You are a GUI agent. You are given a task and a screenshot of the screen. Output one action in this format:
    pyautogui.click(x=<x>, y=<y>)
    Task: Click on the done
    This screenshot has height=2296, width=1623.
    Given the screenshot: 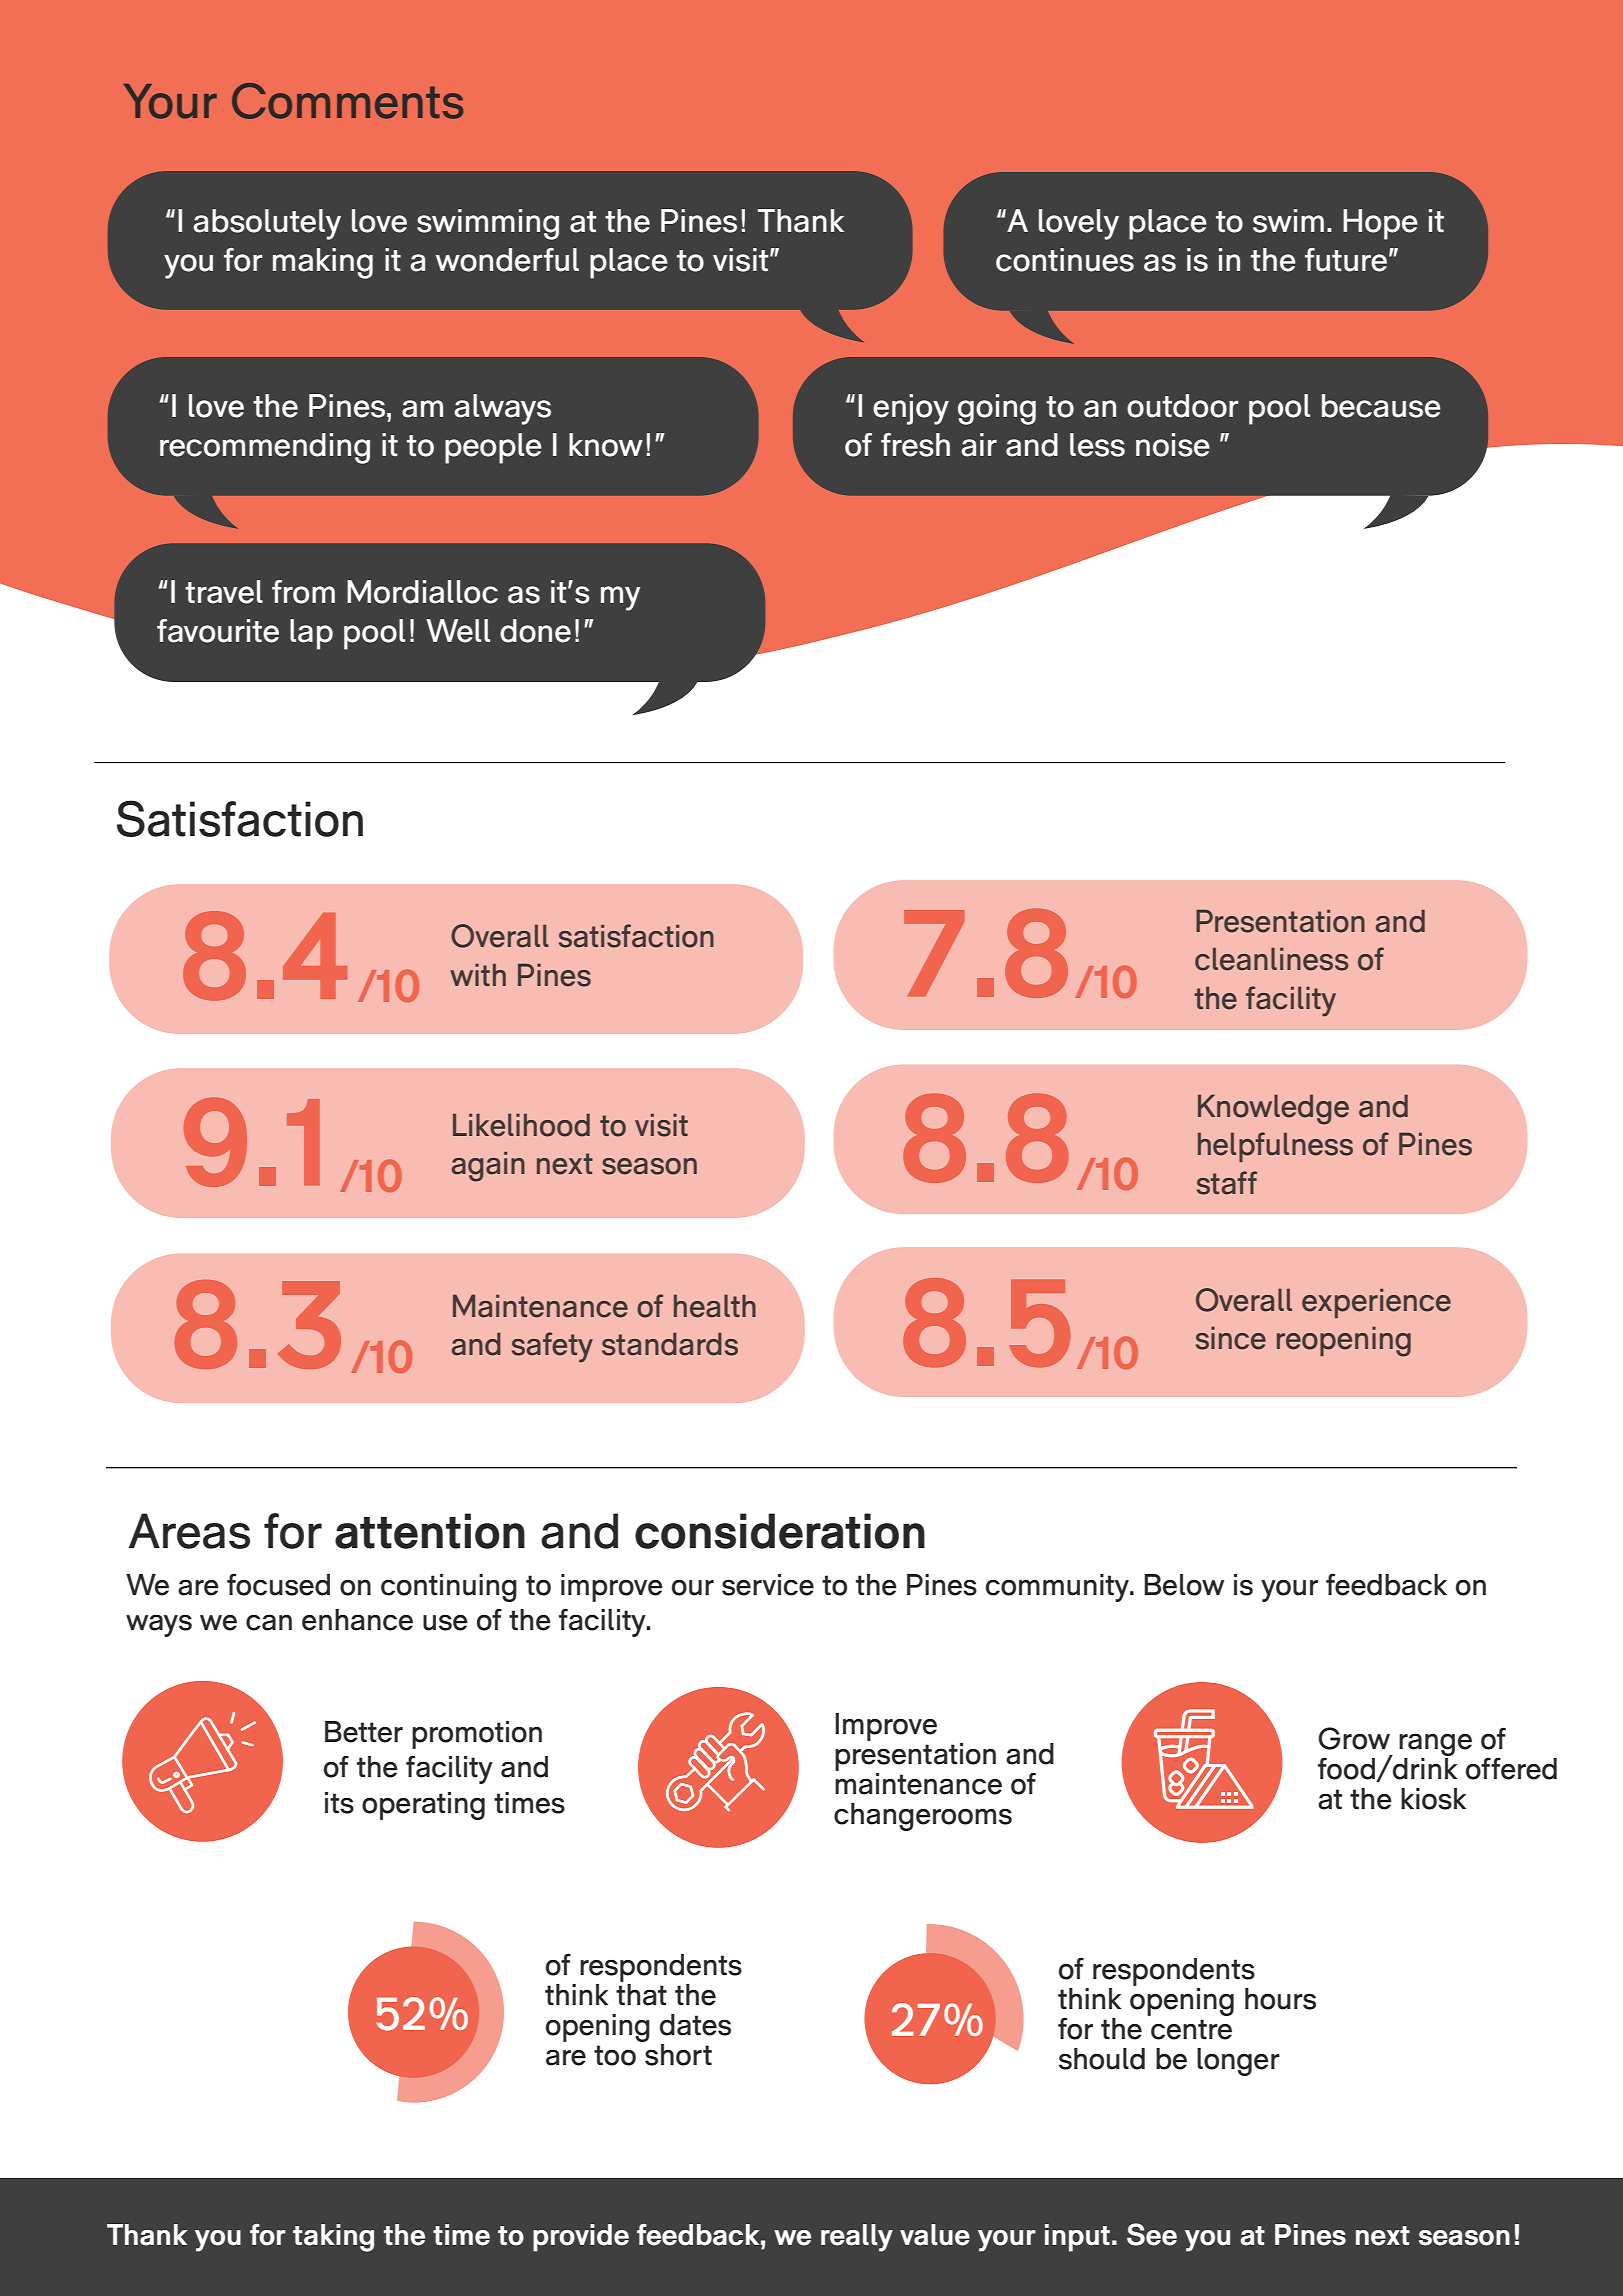 What is the action you would take?
    pyautogui.click(x=535, y=631)
